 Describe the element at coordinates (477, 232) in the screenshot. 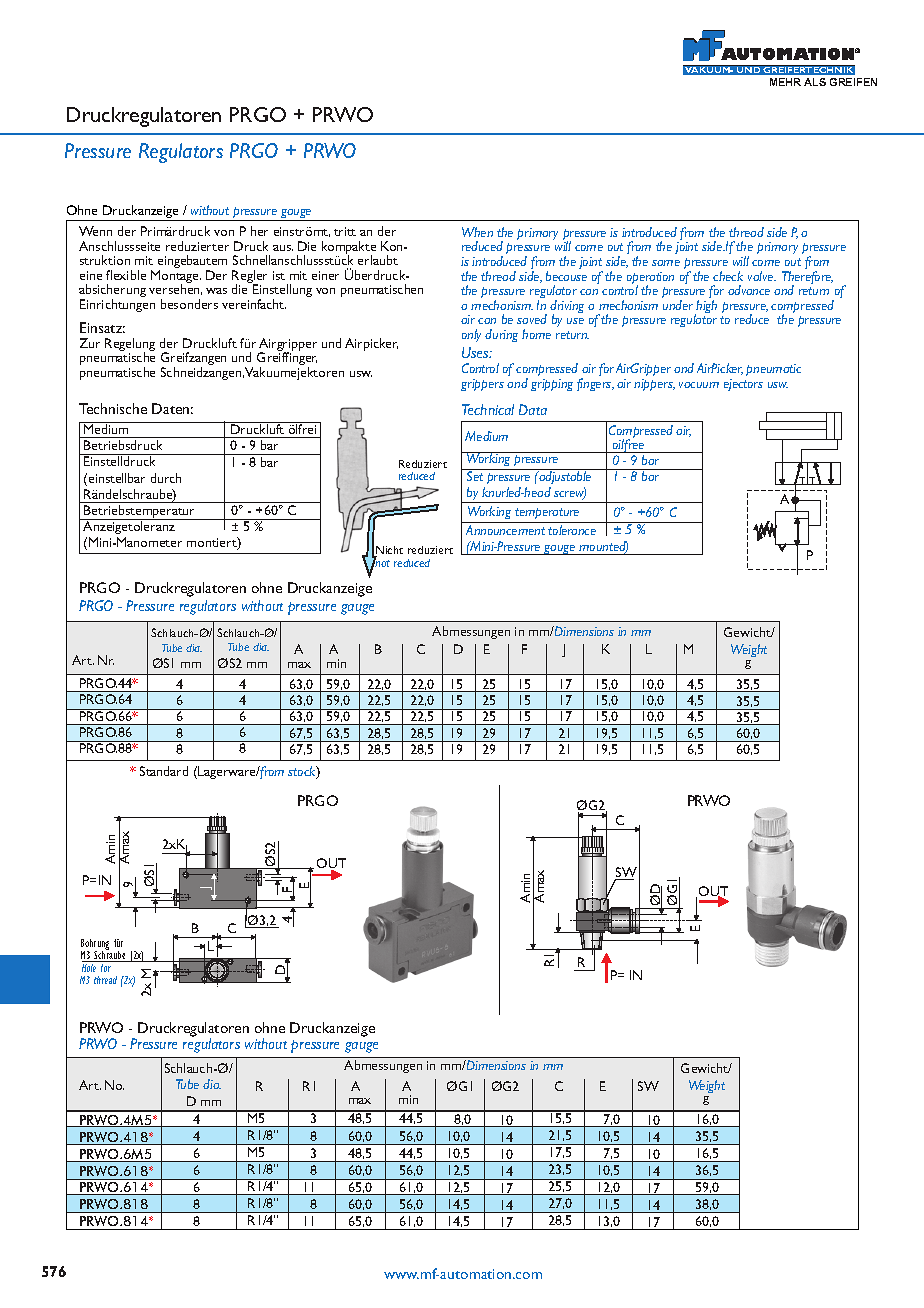

I see `When` at that location.
